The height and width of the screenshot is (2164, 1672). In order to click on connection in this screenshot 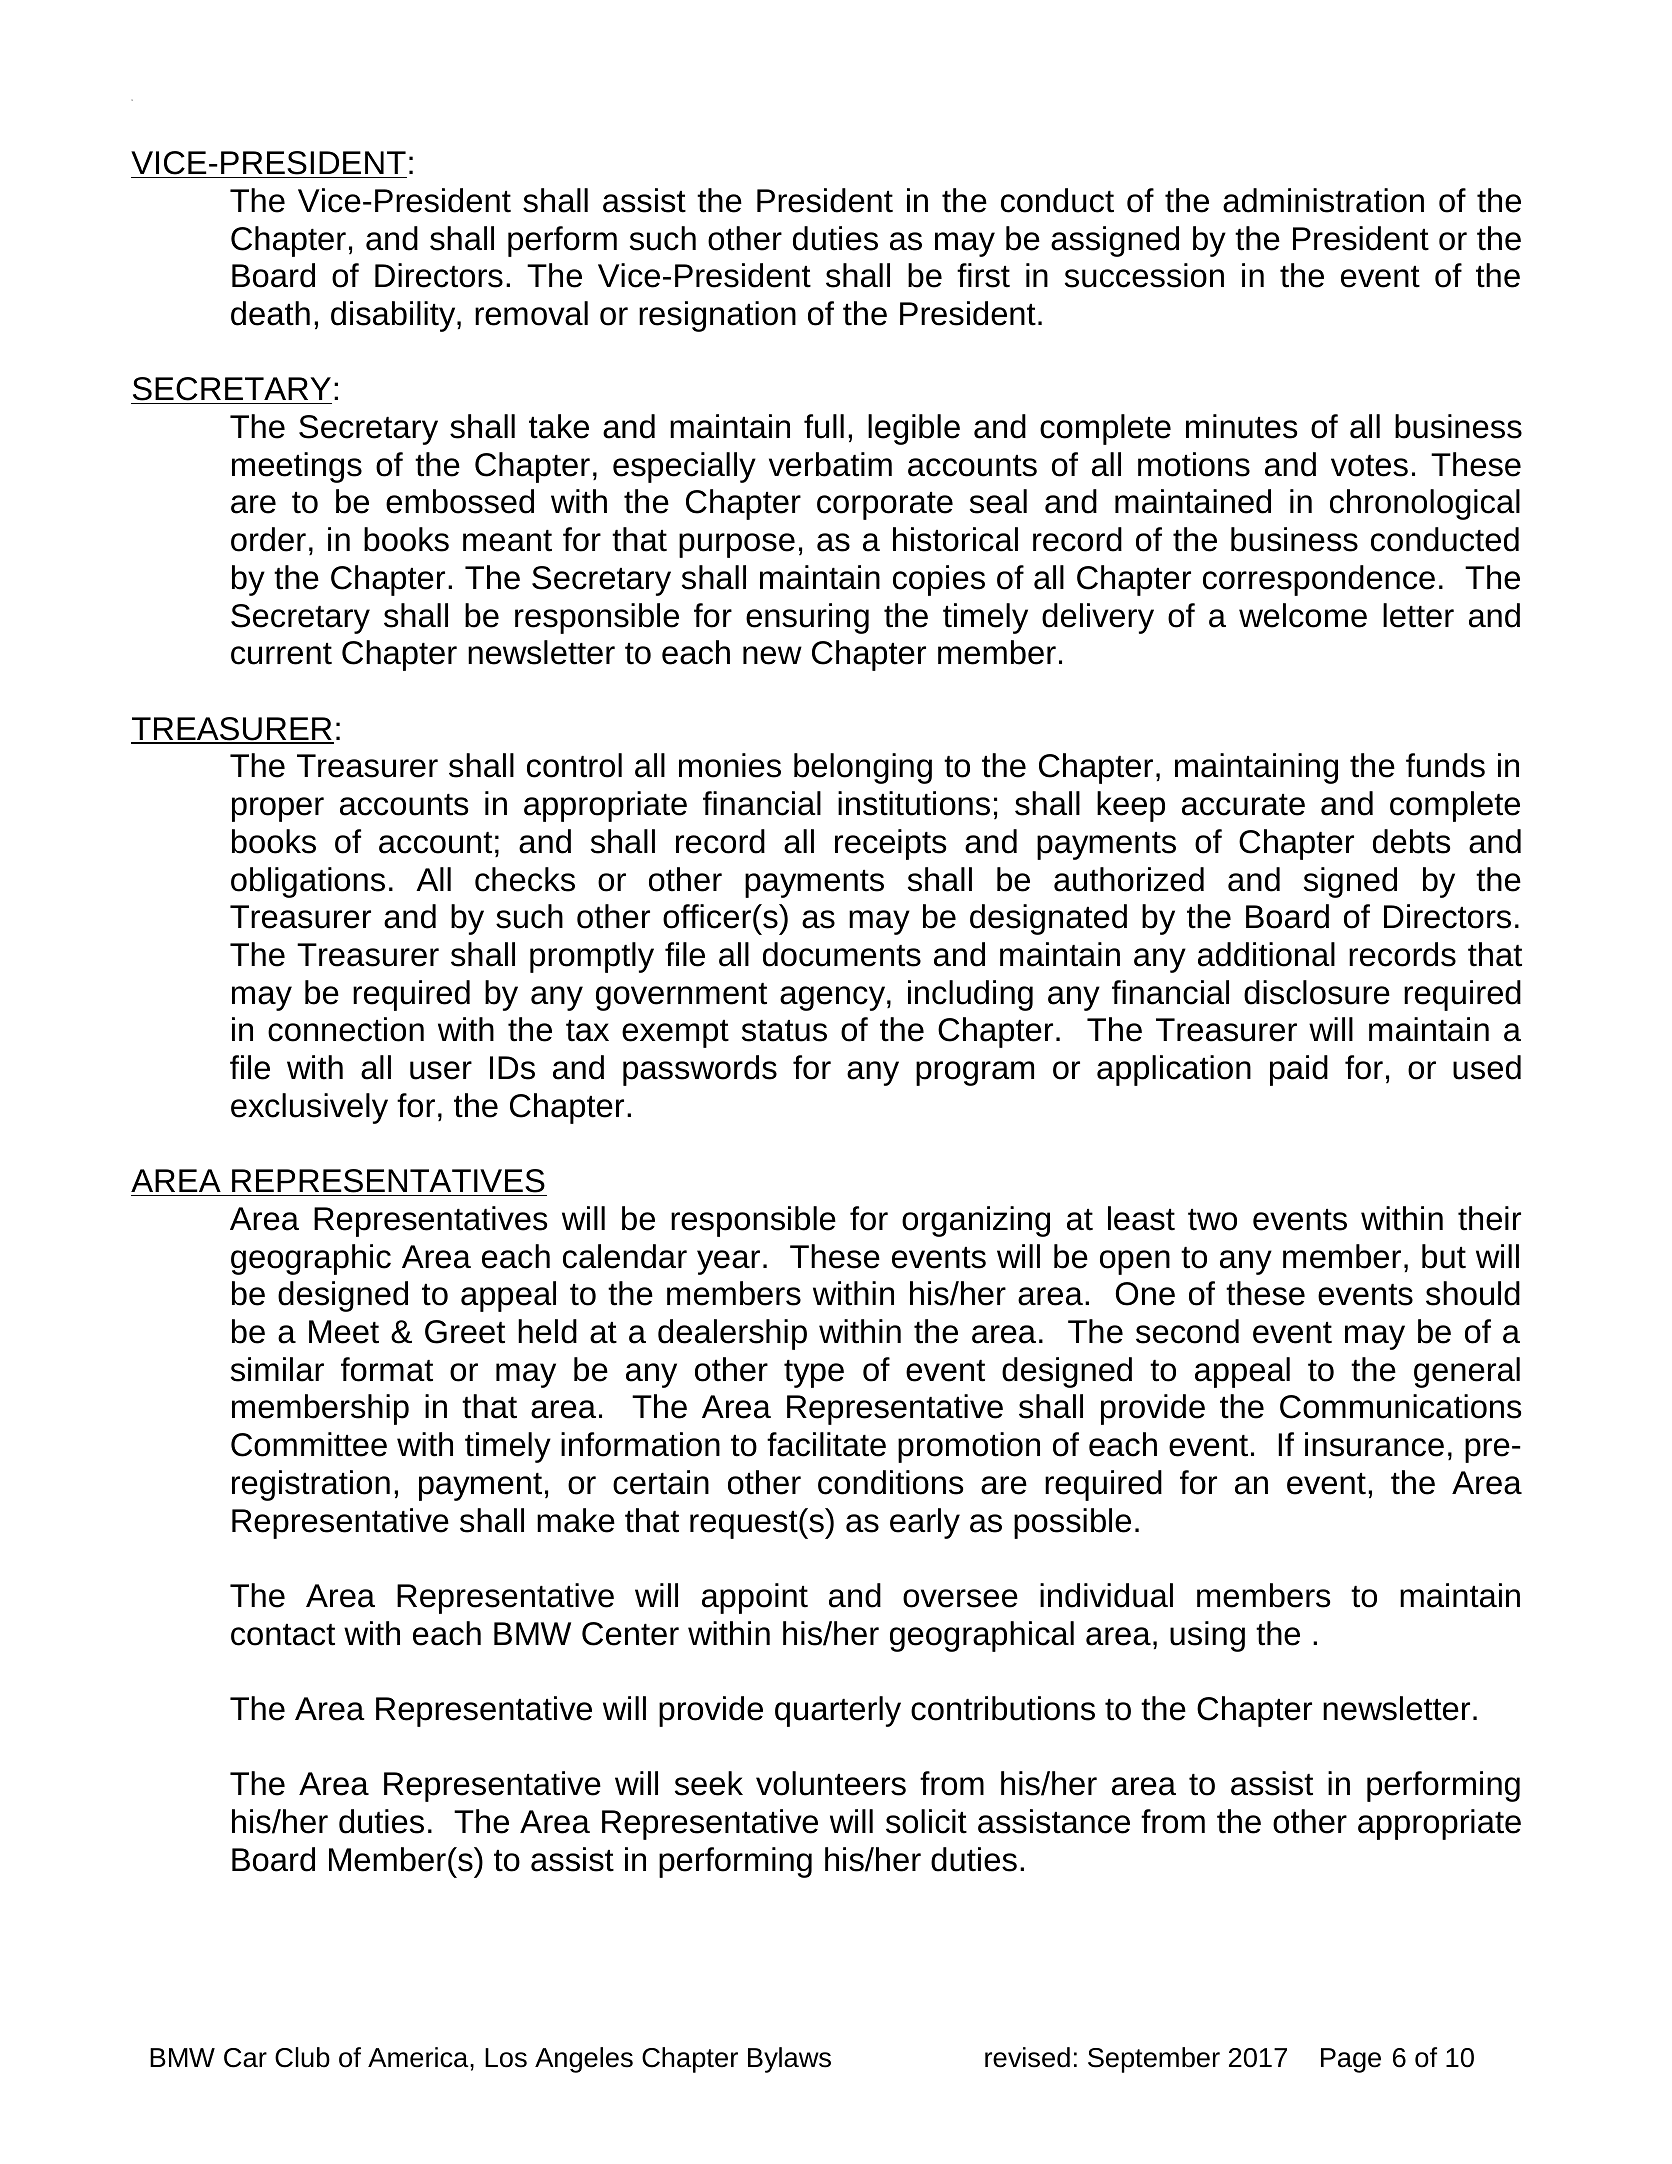, I will do `click(346, 1029)`.
